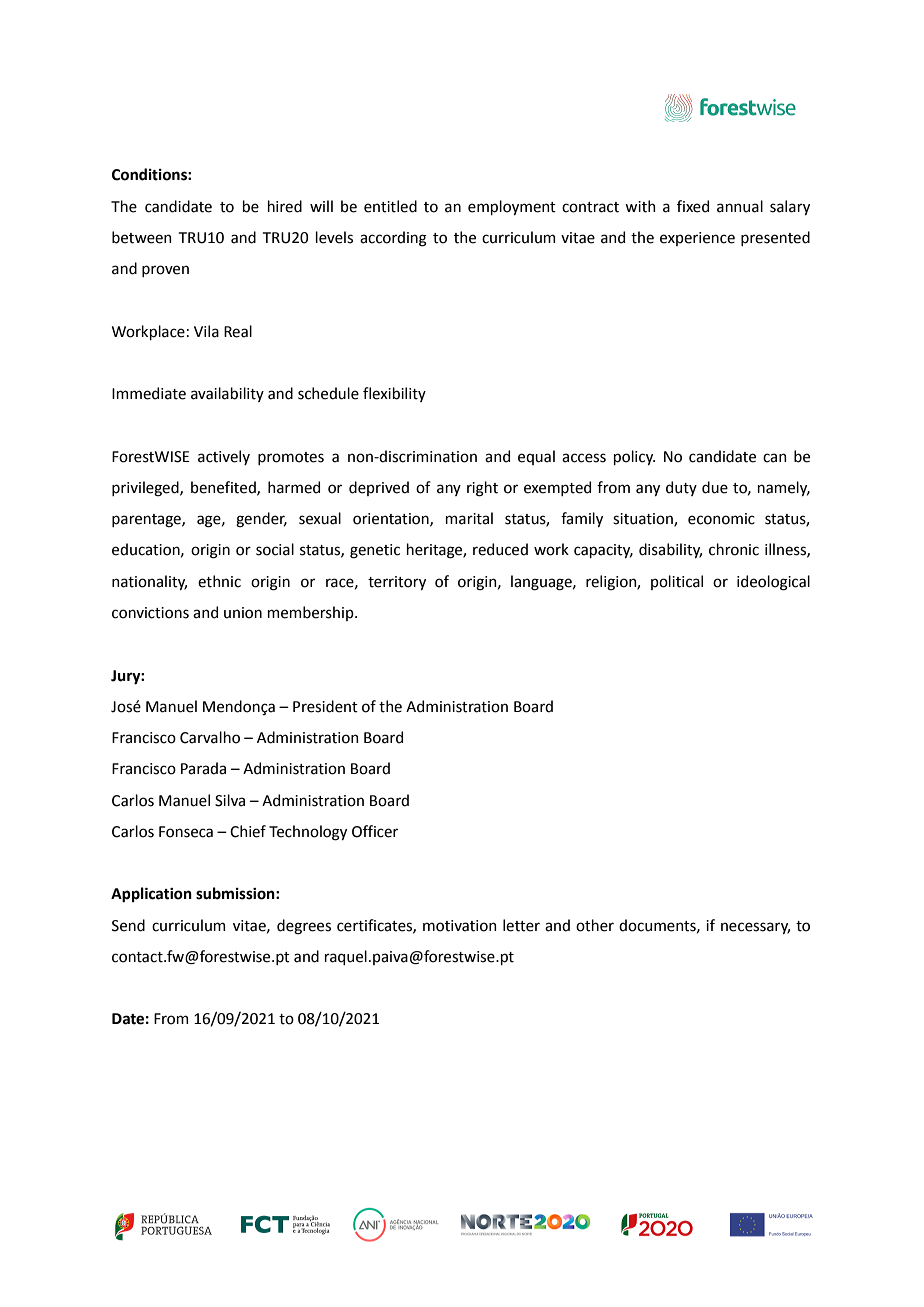 The height and width of the image is (1307, 924). Describe the element at coordinates (512, 207) in the image. I see `employment` at that location.
